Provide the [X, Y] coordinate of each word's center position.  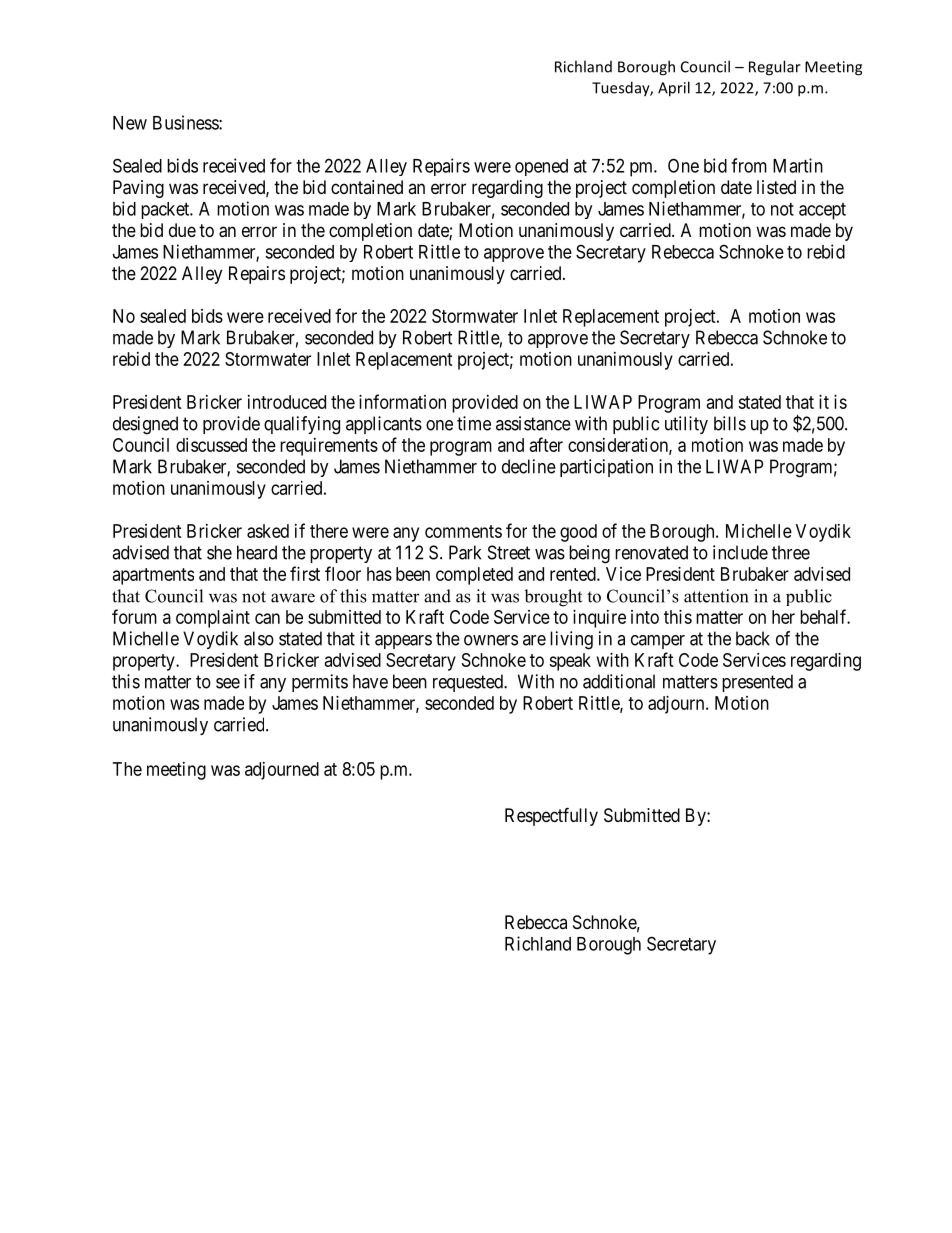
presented [757, 683]
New [130, 123]
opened [541, 167]
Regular [775, 68]
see [228, 683]
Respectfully [551, 816]
